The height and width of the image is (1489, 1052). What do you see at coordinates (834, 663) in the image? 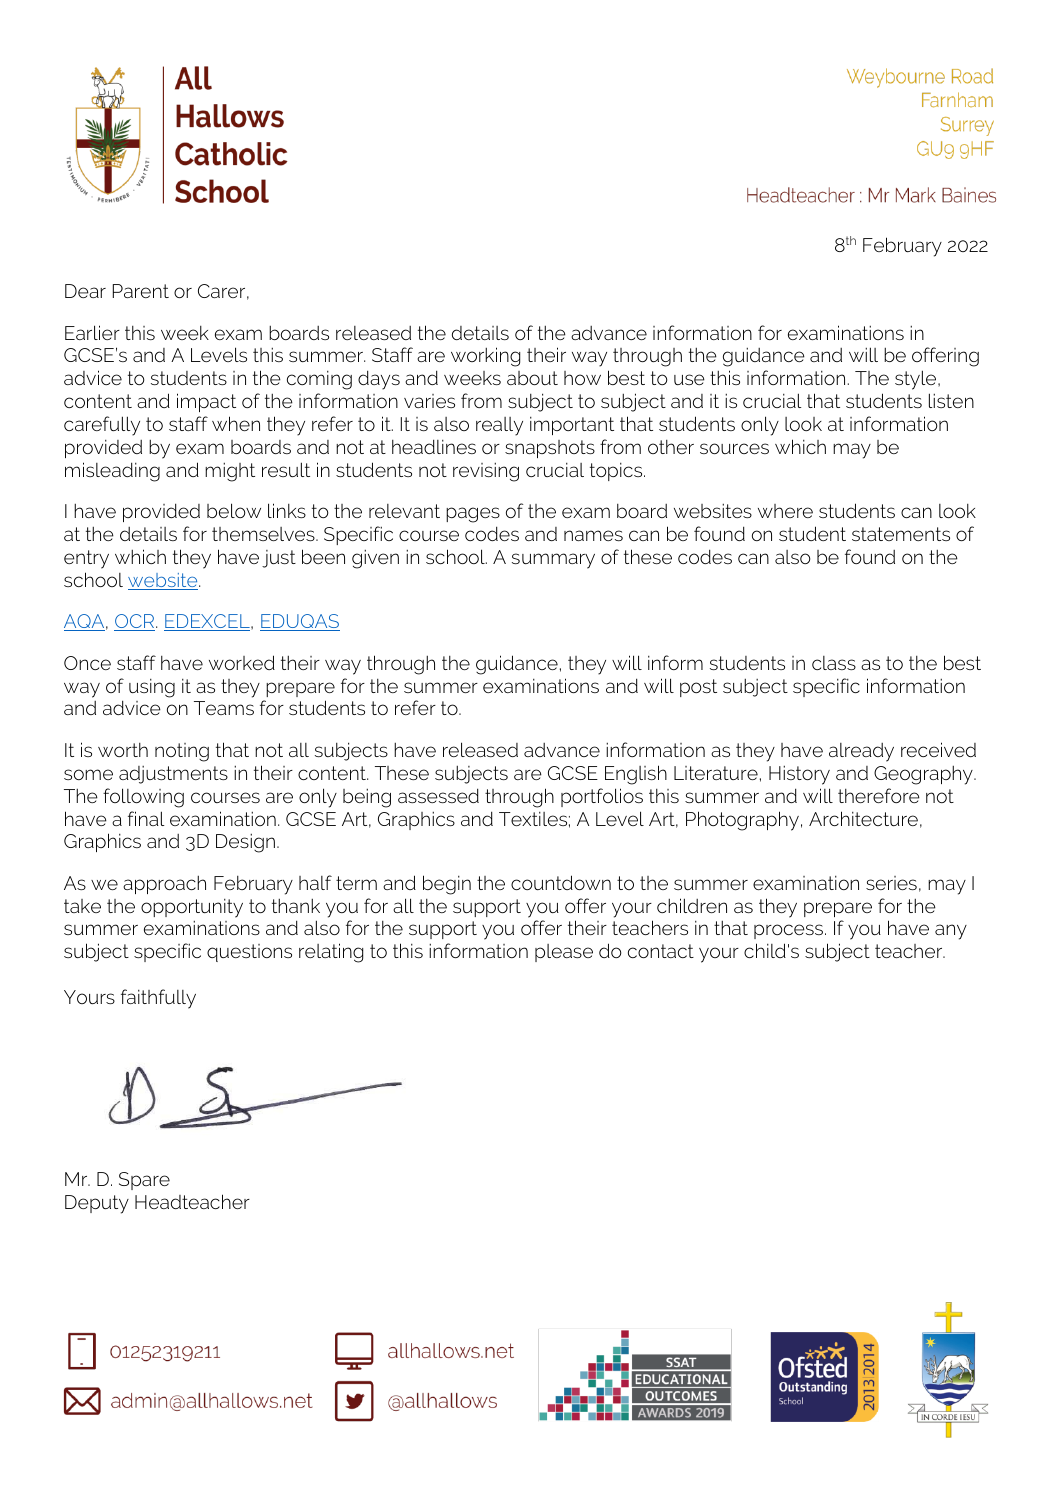
I see `class` at bounding box center [834, 663].
